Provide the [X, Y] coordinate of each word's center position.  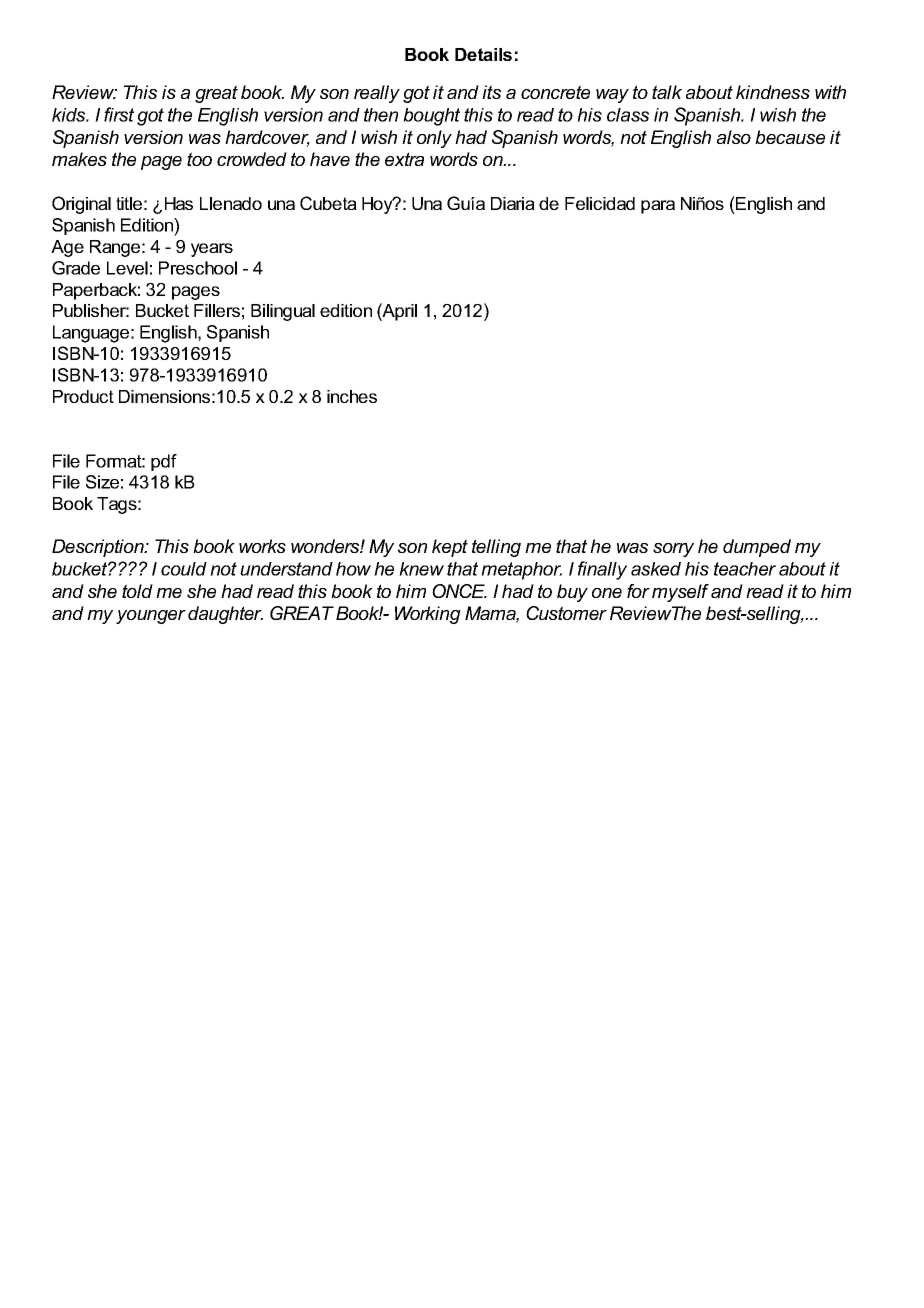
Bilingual [283, 312]
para [658, 207]
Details [483, 54]
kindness [773, 92]
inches [352, 396]
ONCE [459, 591]
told [137, 591]
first [119, 114]
